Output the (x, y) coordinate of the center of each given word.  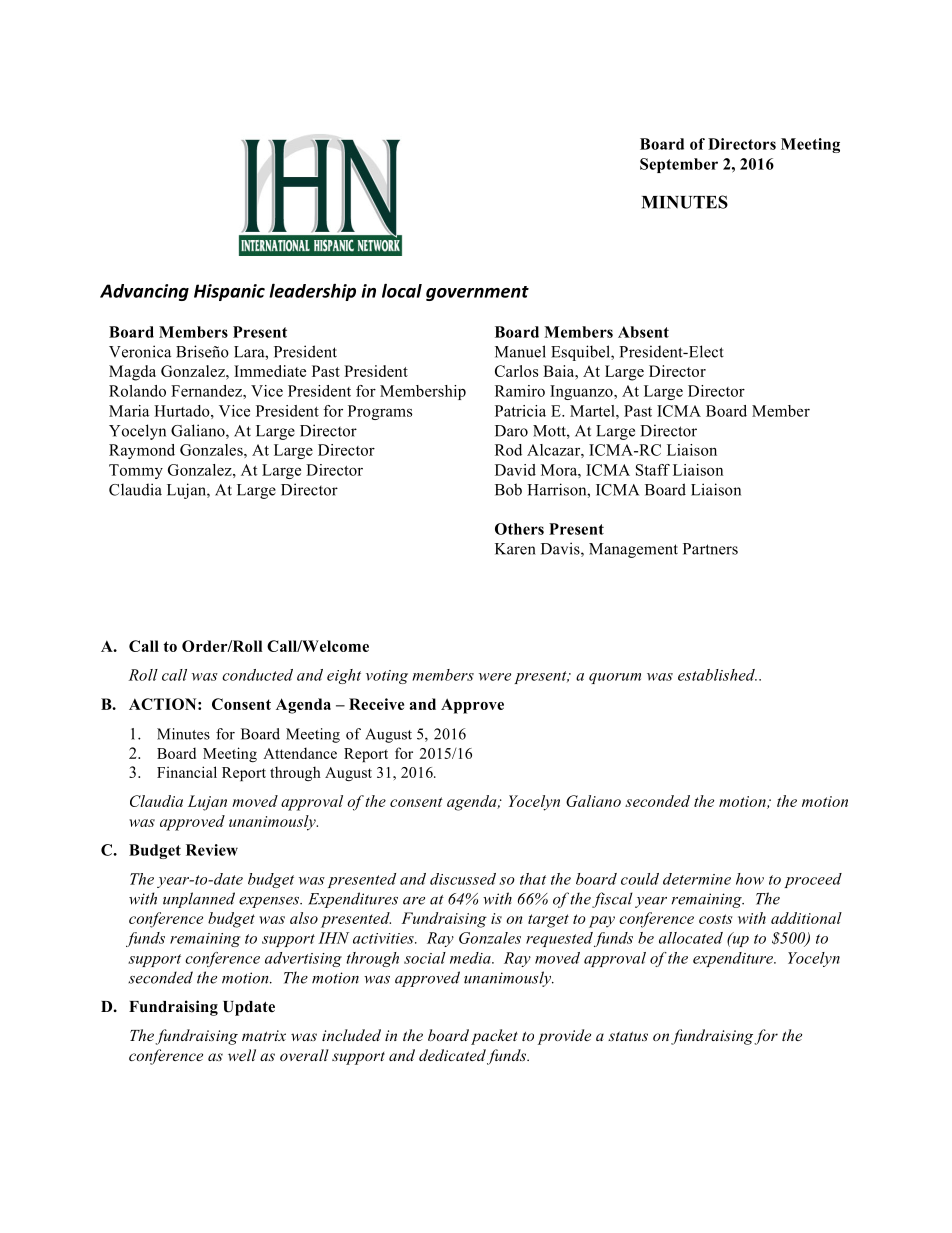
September (679, 165)
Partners (710, 549)
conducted (257, 675)
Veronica (140, 351)
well (242, 1055)
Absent (643, 332)
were (495, 677)
